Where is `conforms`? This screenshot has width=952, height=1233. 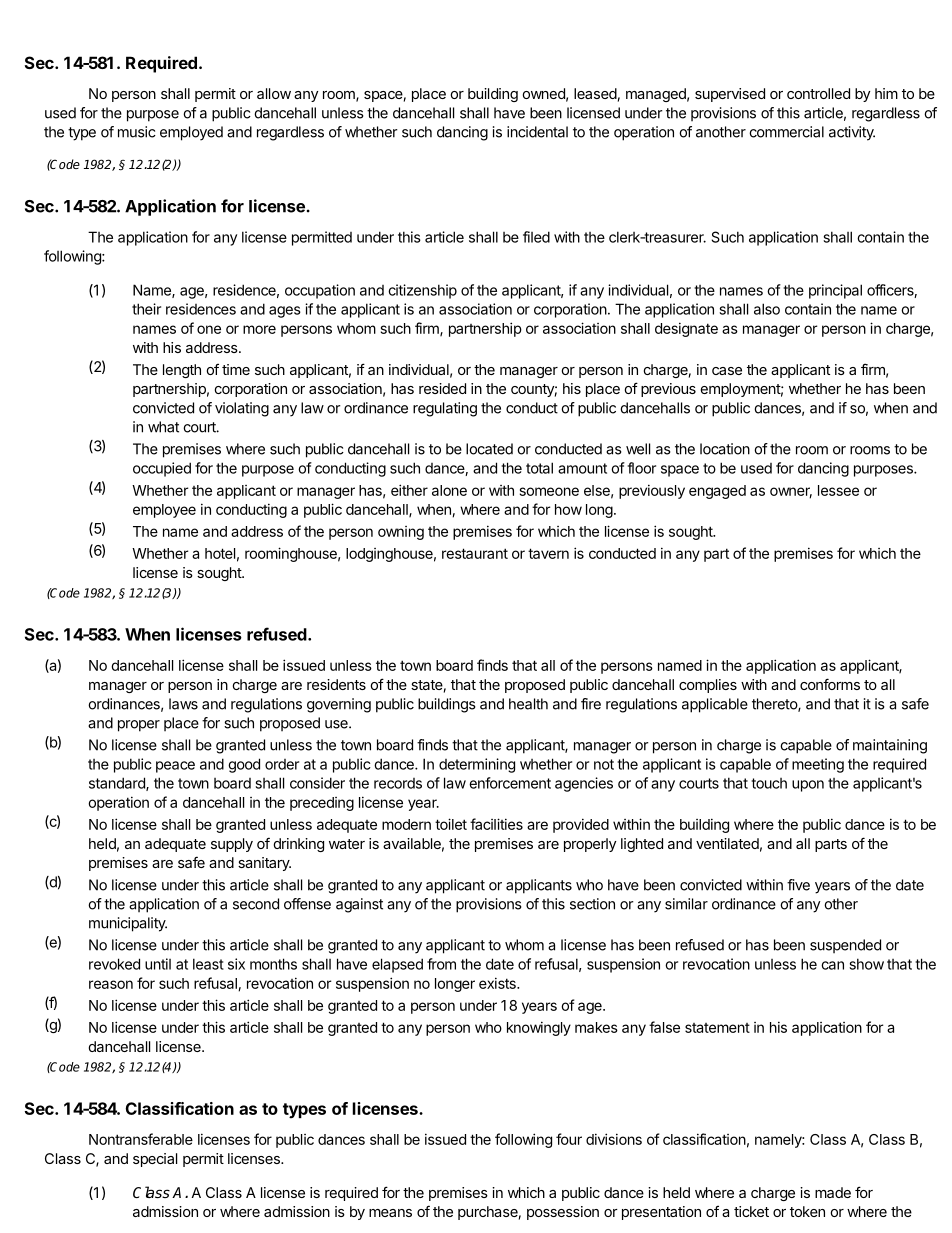 conforms is located at coordinates (830, 684).
